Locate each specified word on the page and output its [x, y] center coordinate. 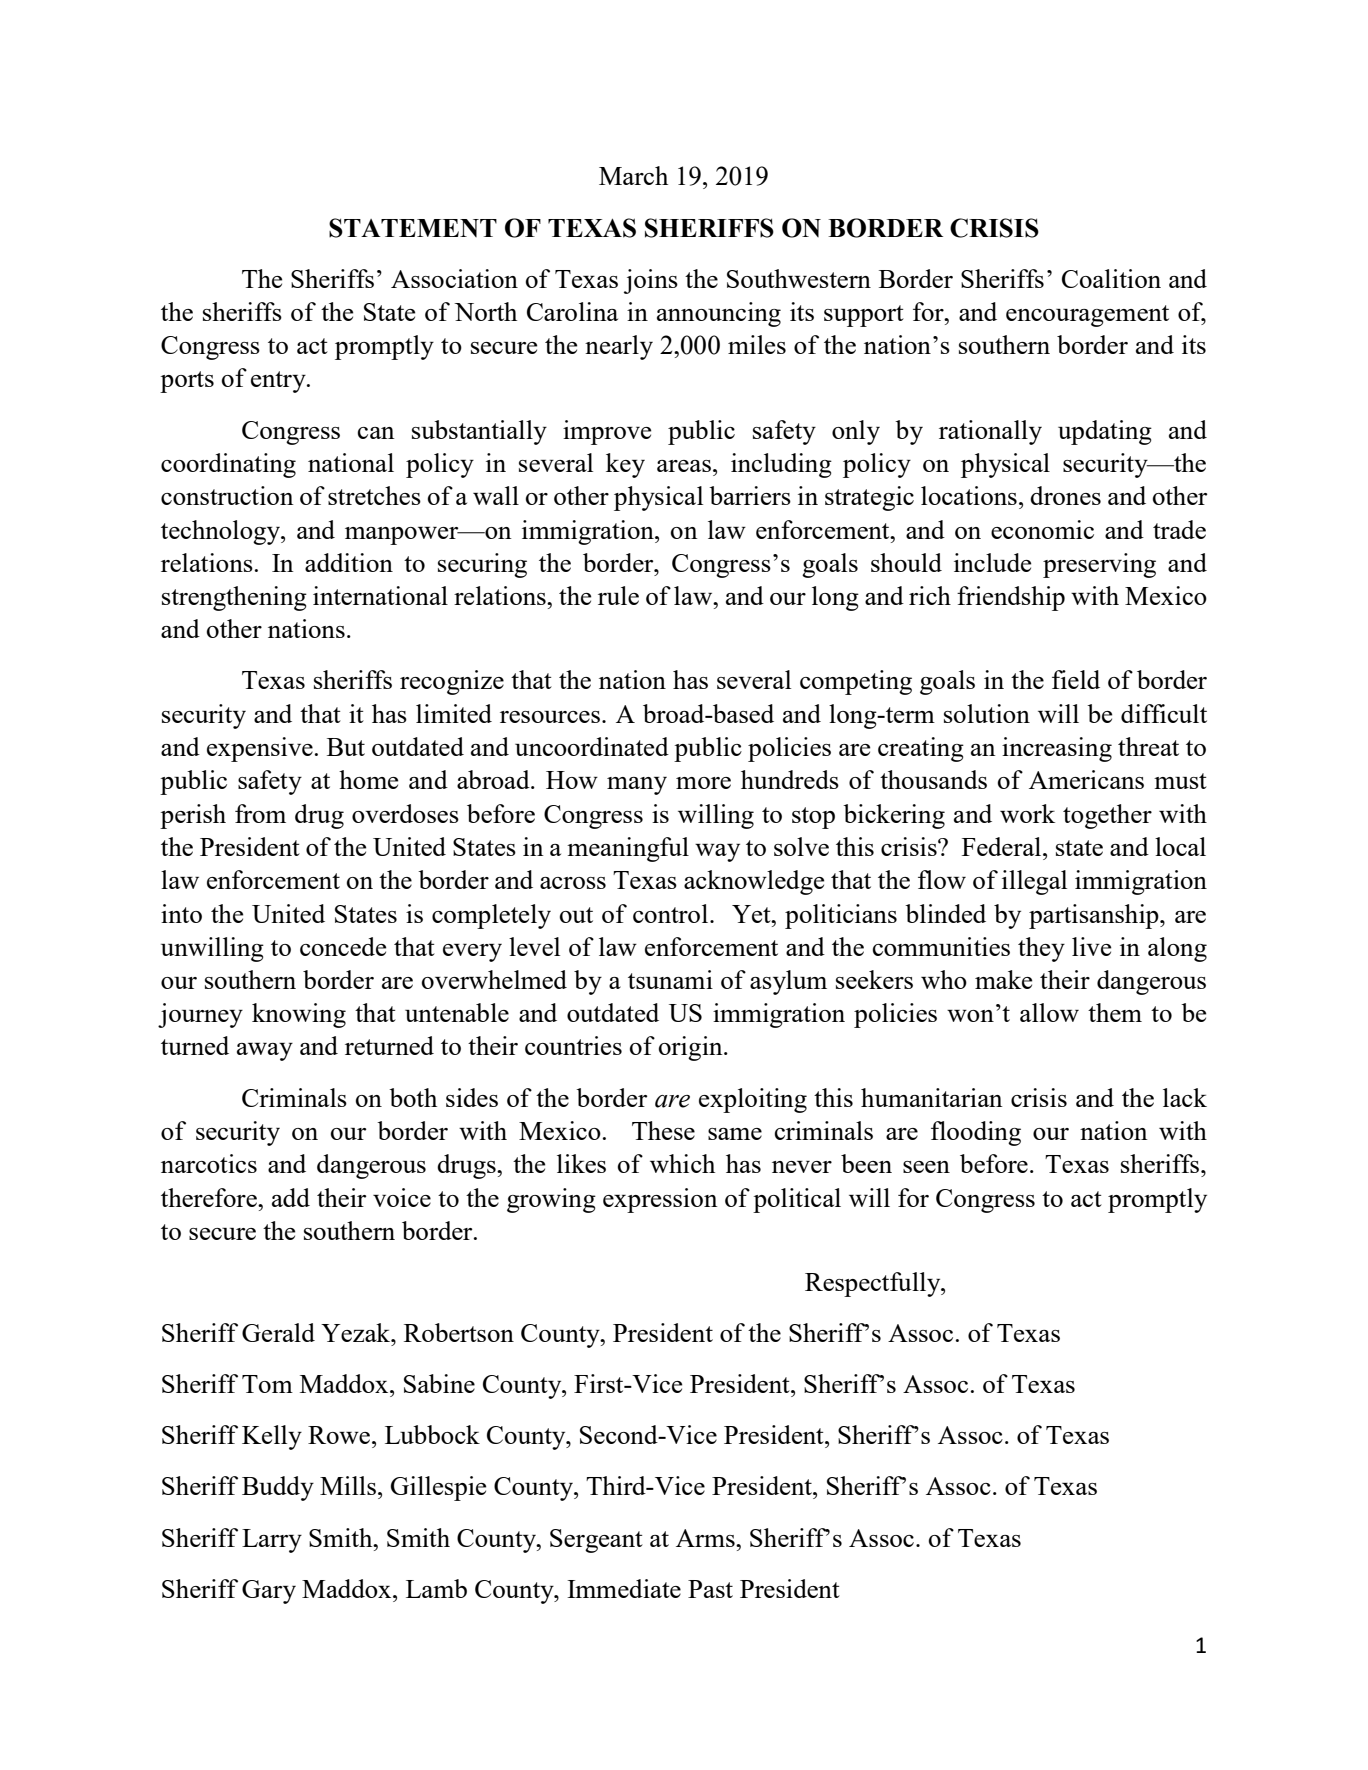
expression [660, 1200]
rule [618, 595]
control [672, 913]
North [485, 311]
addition [349, 562]
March [633, 175]
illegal [1034, 882]
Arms [706, 1538]
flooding [976, 1133]
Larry [272, 1541]
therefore [210, 1197]
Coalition [1111, 278]
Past [710, 1589]
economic [1042, 529]
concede [343, 946]
